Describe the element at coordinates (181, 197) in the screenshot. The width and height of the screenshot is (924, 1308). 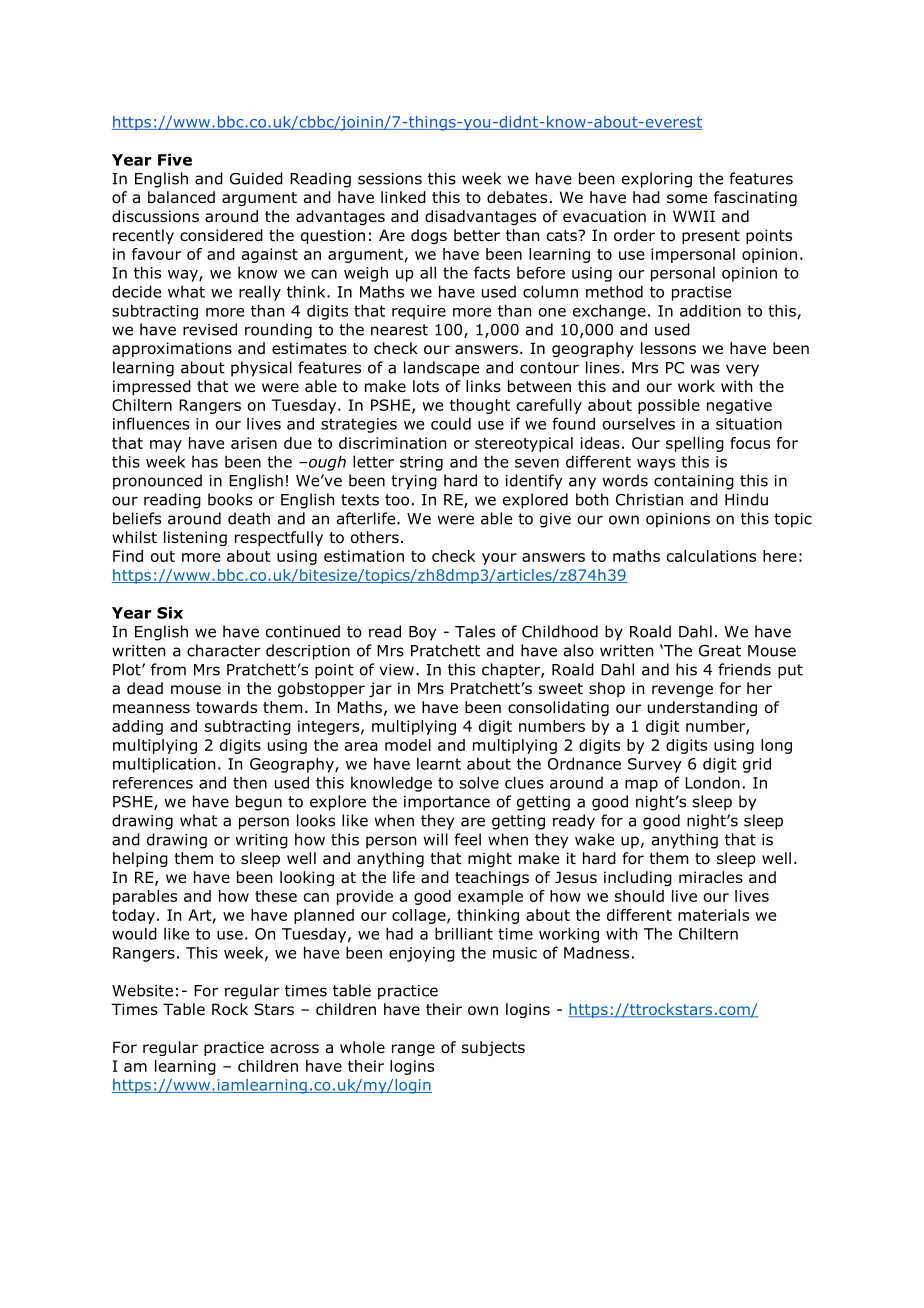
I see `balanced` at that location.
